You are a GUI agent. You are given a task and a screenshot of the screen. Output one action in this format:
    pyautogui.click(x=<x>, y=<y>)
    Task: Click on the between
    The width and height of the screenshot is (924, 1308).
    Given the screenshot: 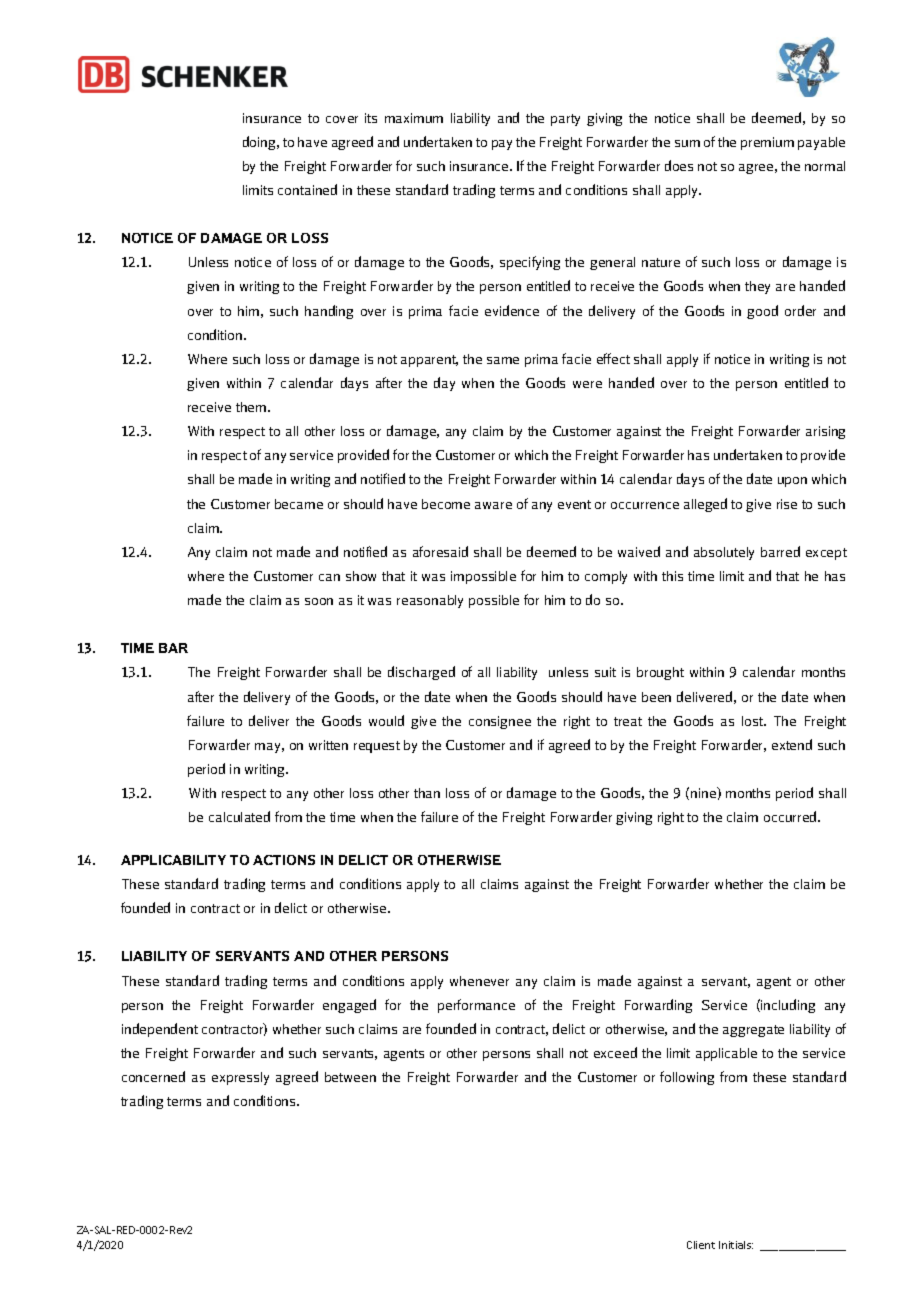 What is the action you would take?
    pyautogui.click(x=350, y=1077)
